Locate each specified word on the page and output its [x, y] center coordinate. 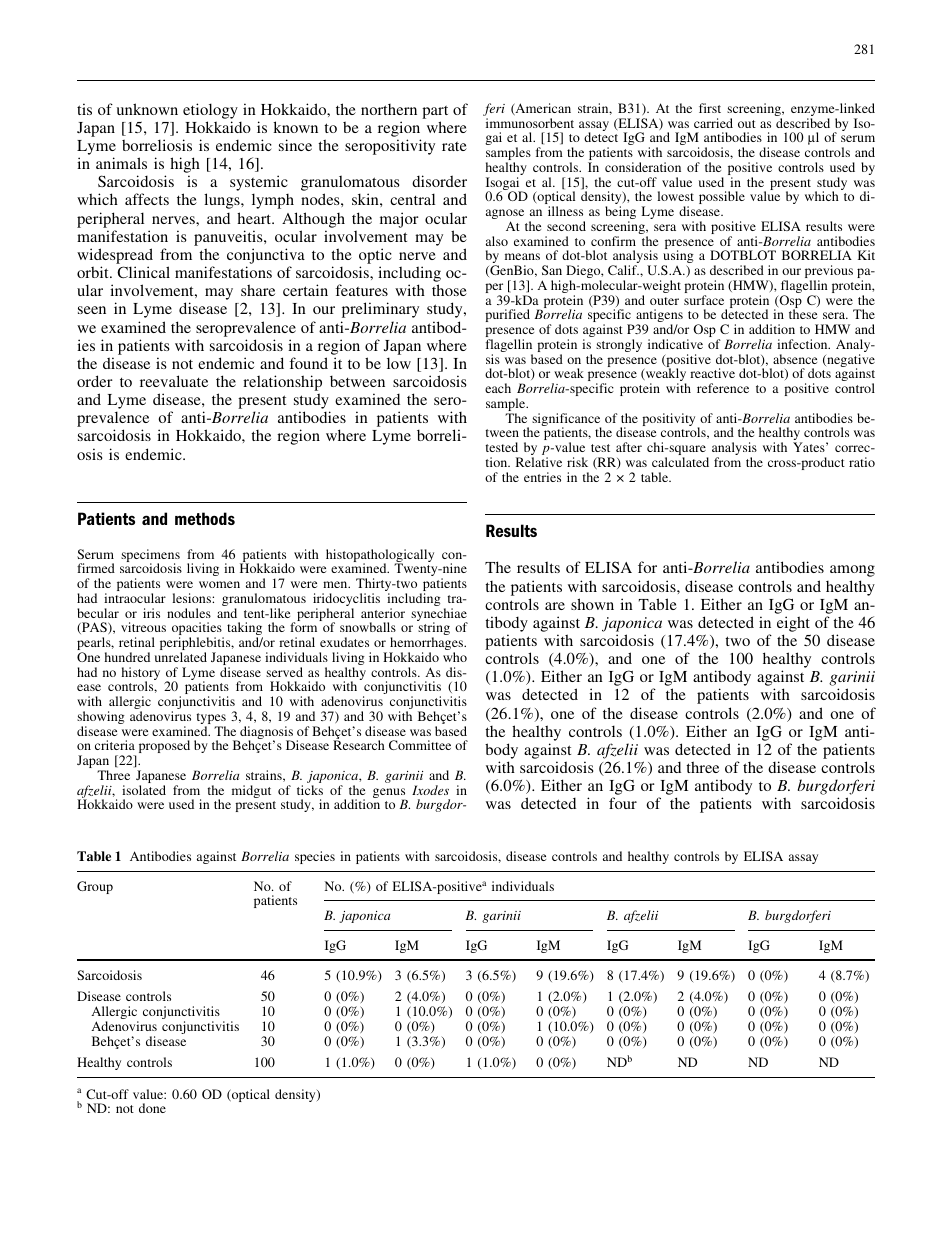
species [315, 857]
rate [454, 146]
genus [390, 794]
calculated [680, 462]
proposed [164, 746]
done [152, 1108]
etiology [210, 111]
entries [542, 477]
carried [713, 123]
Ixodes [430, 790]
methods [205, 518]
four [623, 803]
